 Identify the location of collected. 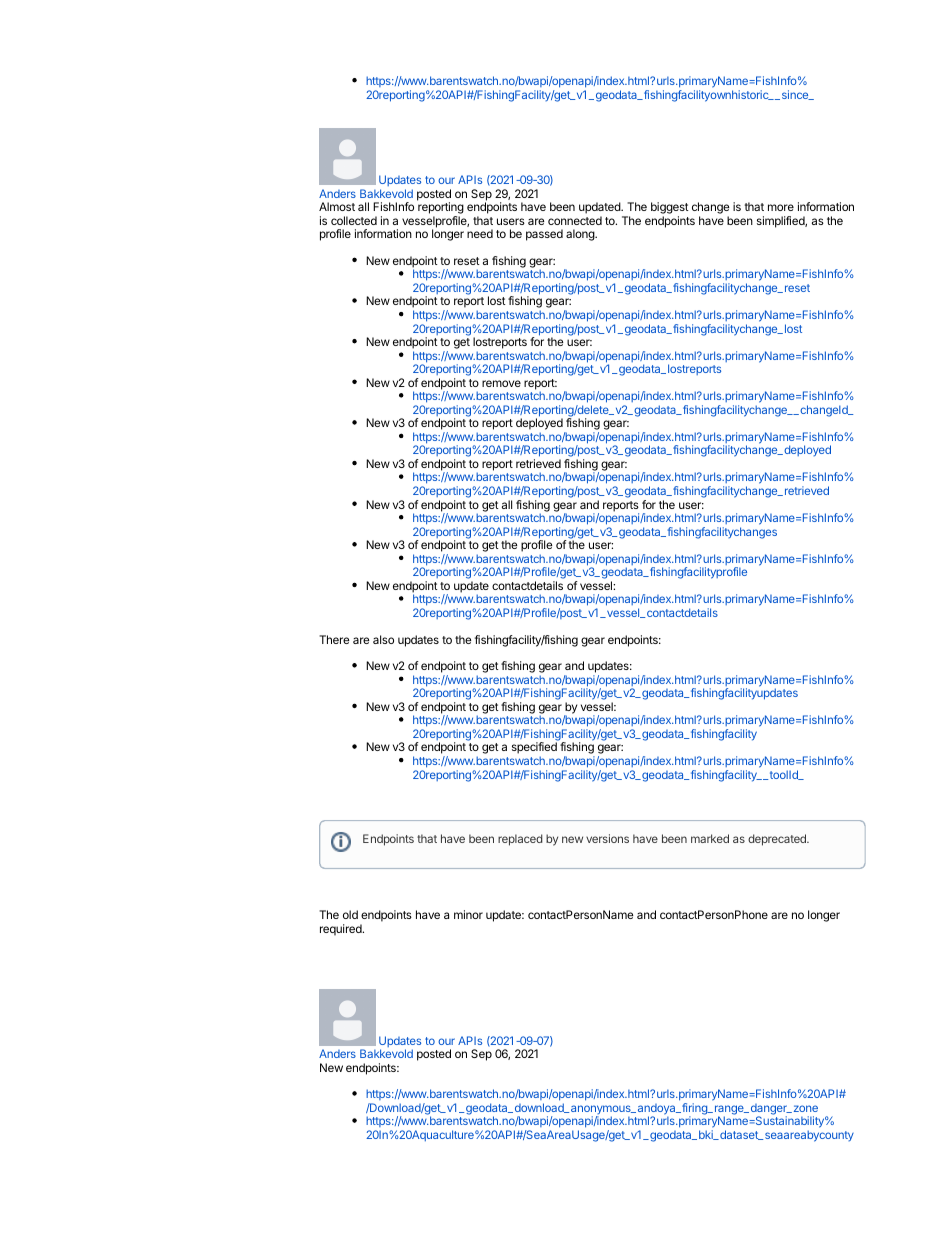
(354, 220).
